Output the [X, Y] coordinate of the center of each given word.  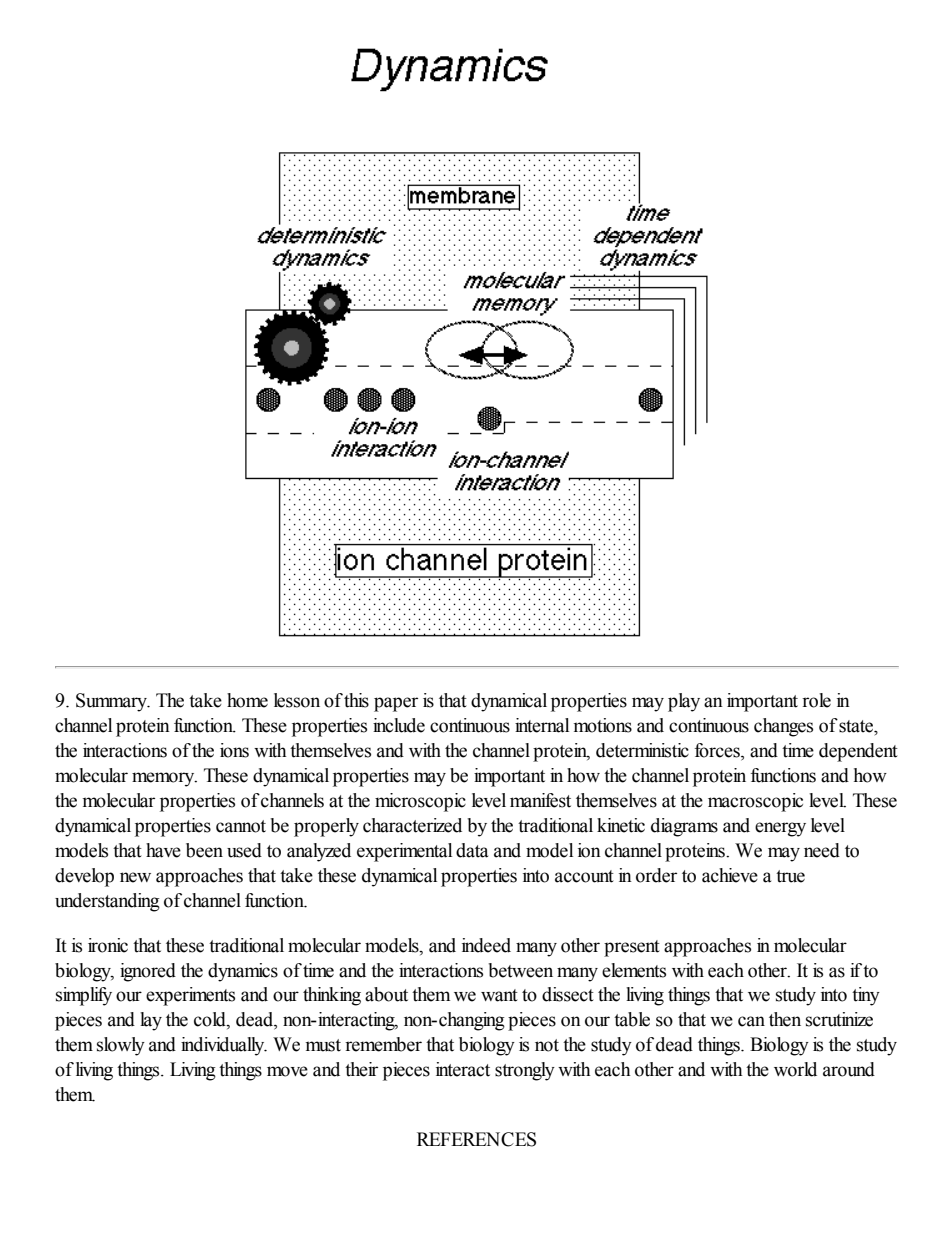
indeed [486, 945]
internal [542, 725]
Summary [113, 702]
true [790, 876]
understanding [107, 902]
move [287, 1071]
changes [783, 727]
